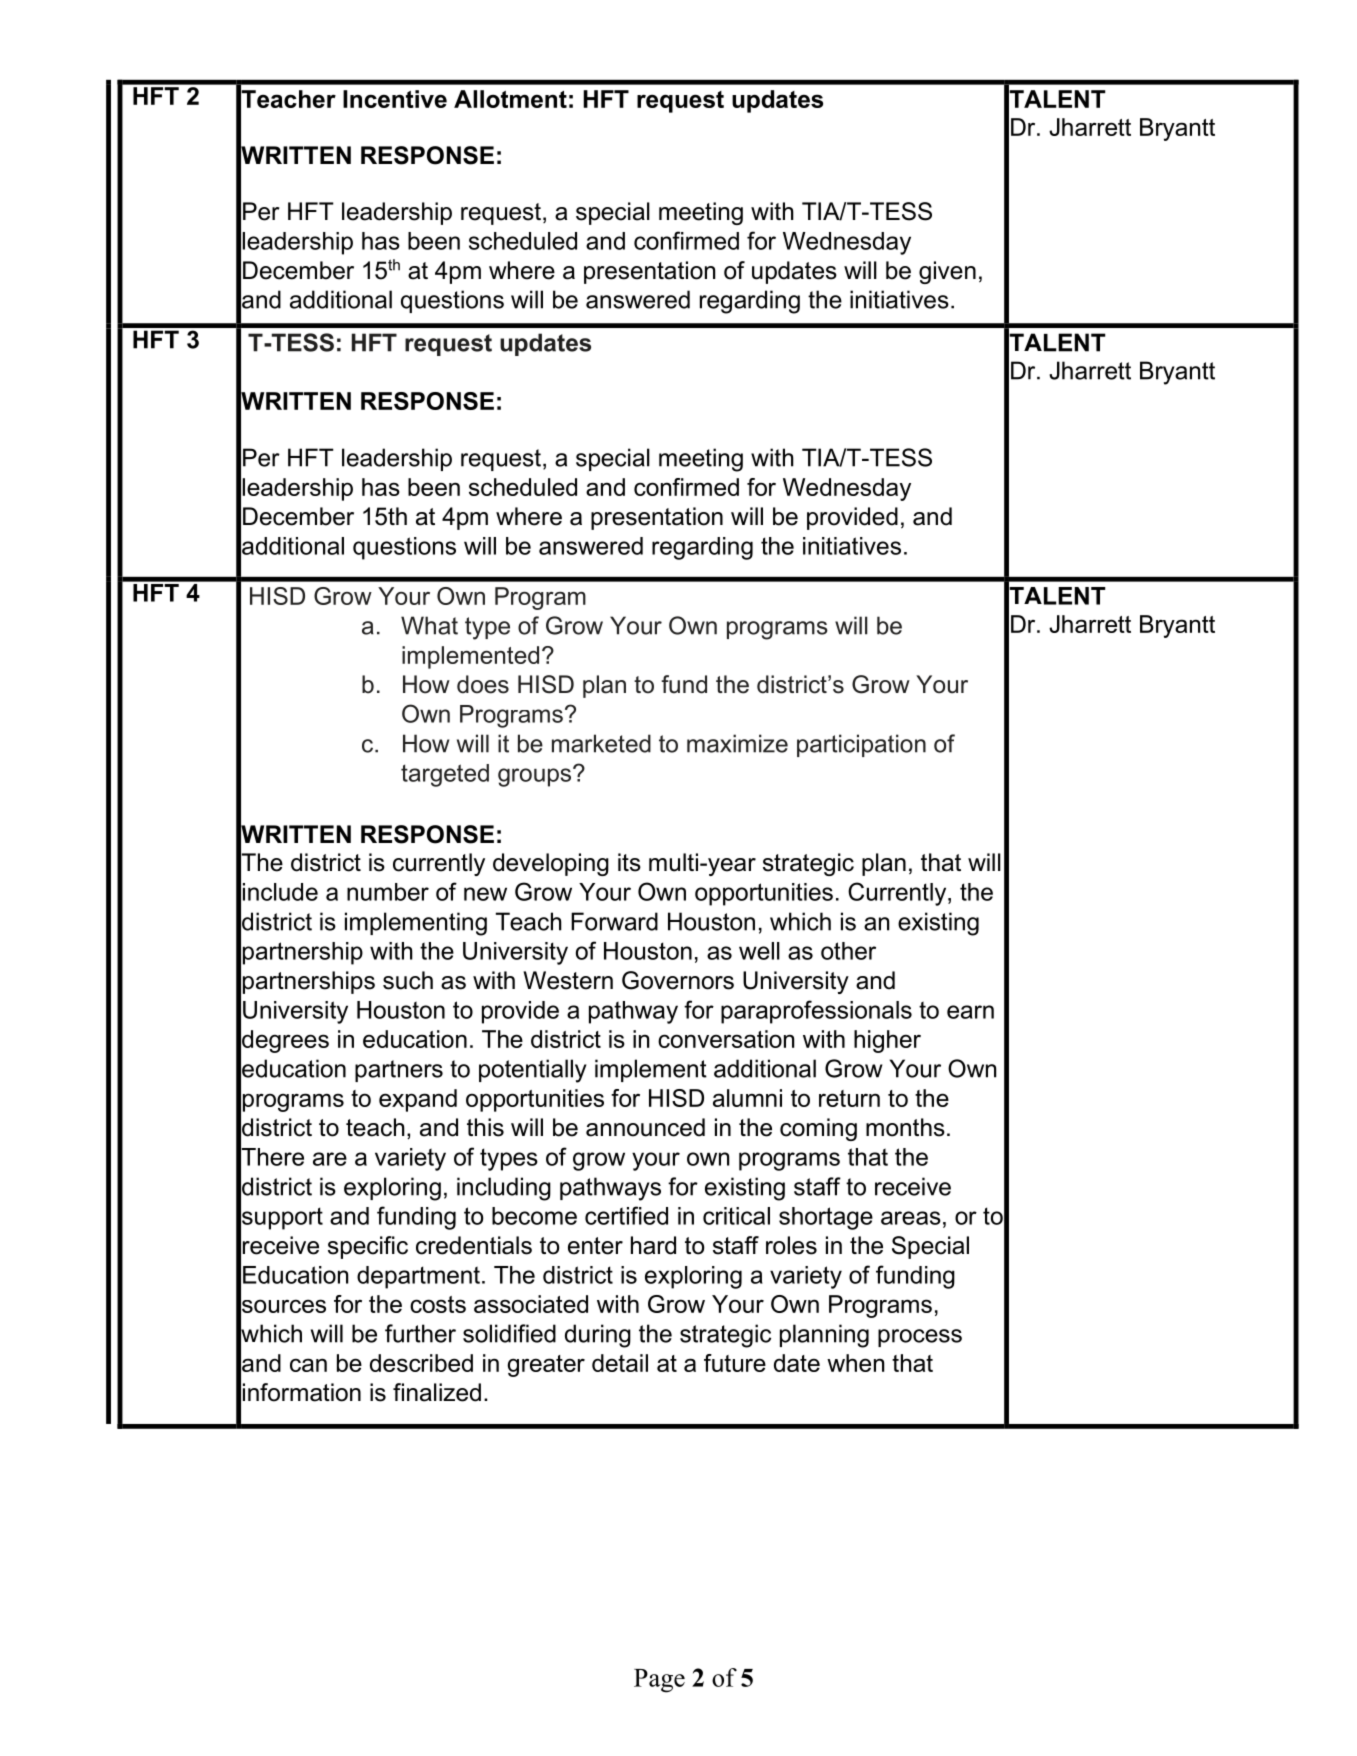  What do you see at coordinates (947, 272) in the screenshot?
I see `given` at bounding box center [947, 272].
